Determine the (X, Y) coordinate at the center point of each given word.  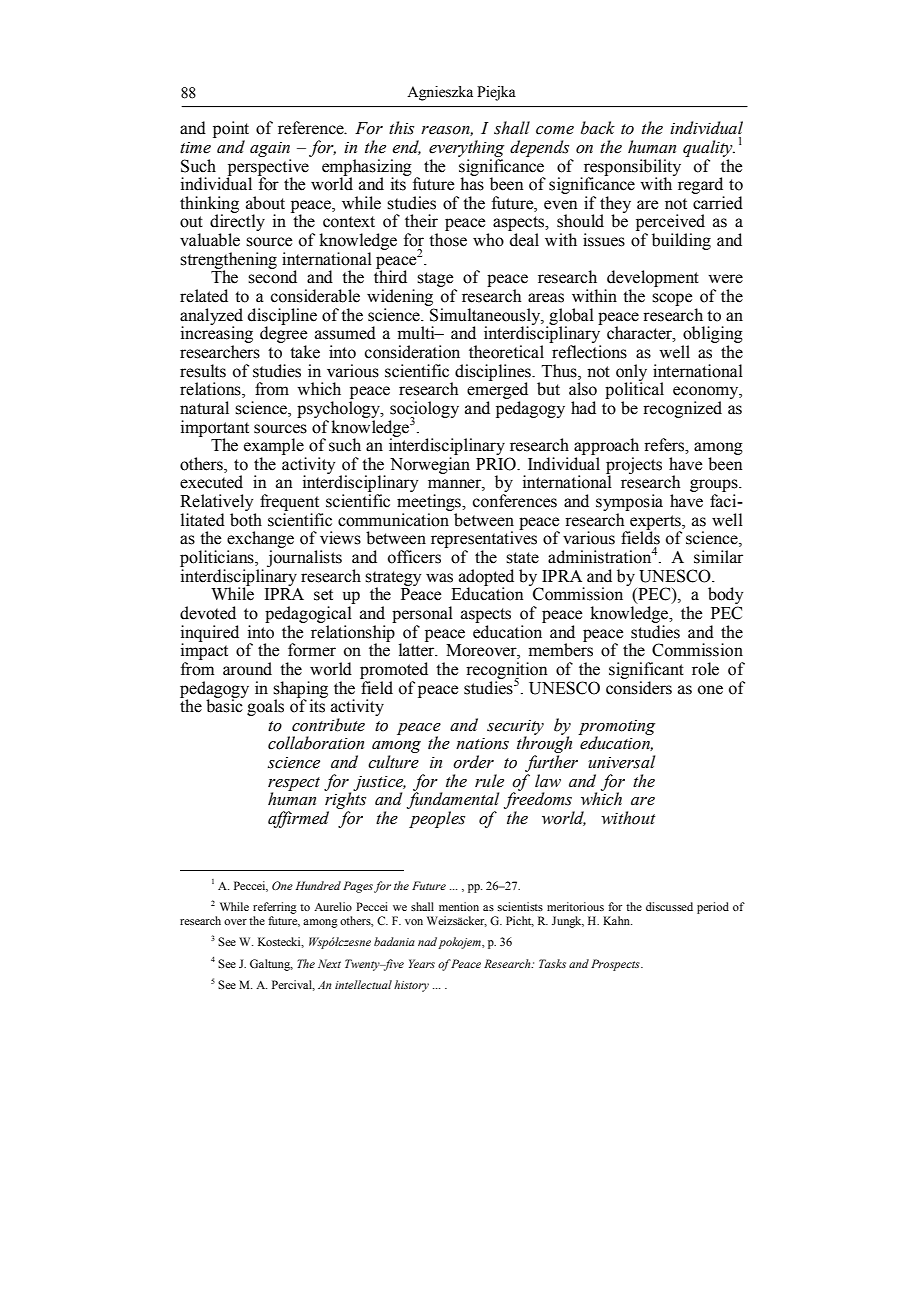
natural (204, 408)
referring (275, 908)
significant (646, 670)
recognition (506, 671)
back (598, 128)
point (231, 131)
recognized (682, 409)
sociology (424, 410)
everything (466, 148)
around (247, 669)
